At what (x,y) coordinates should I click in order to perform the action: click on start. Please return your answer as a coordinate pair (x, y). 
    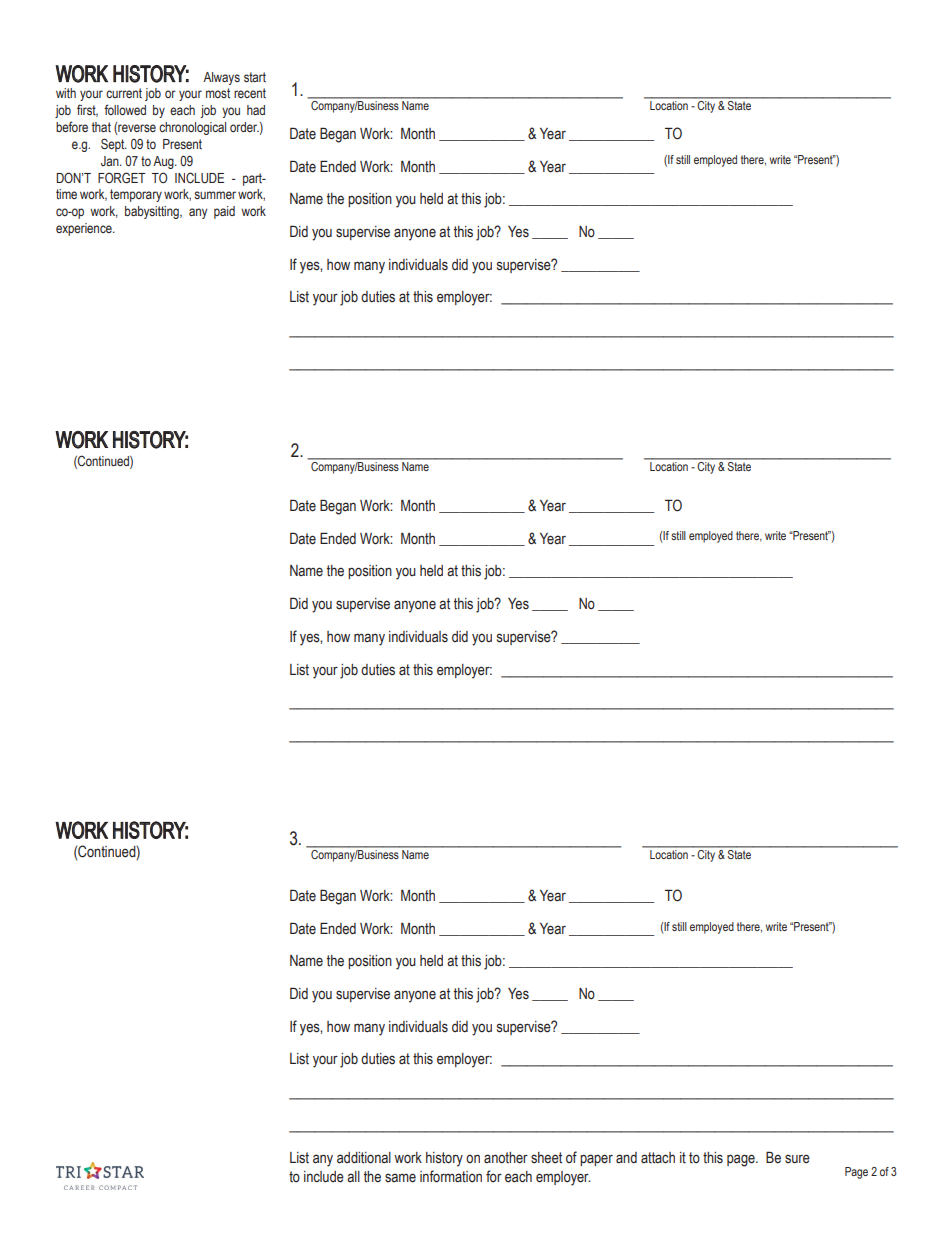
    Looking at the image, I should click on (255, 77).
